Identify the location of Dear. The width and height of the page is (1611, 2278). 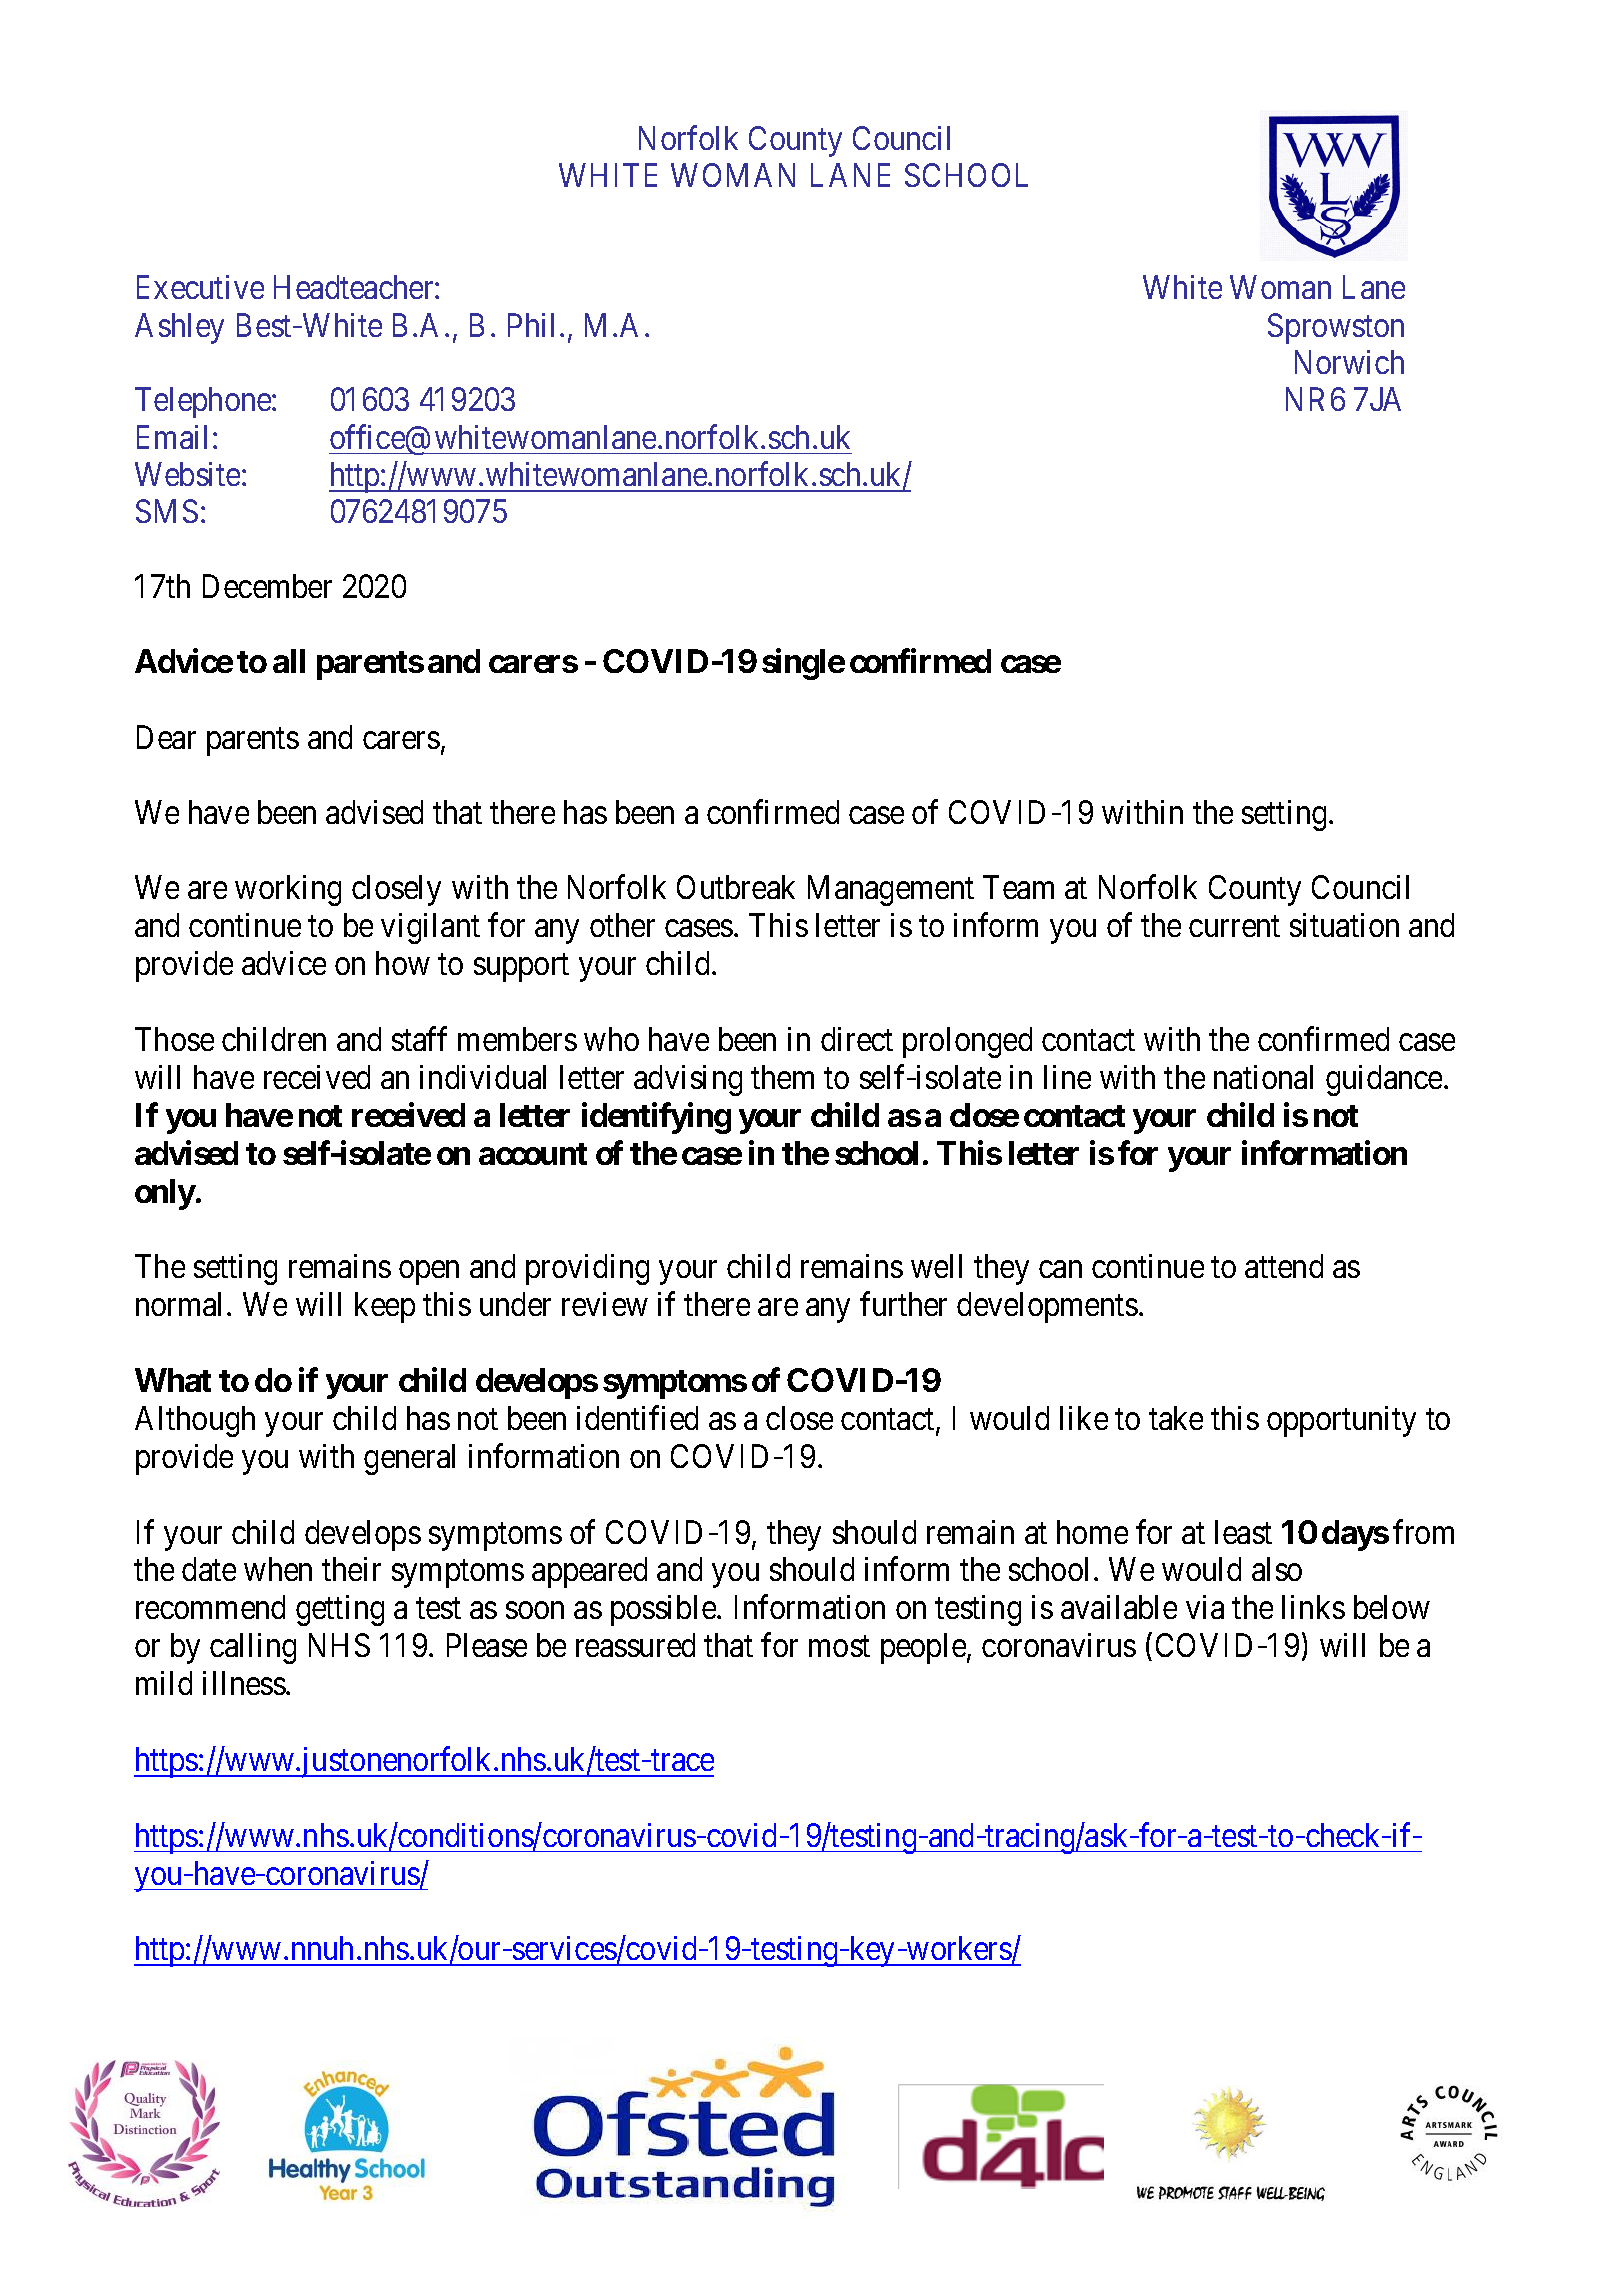
(166, 737).
